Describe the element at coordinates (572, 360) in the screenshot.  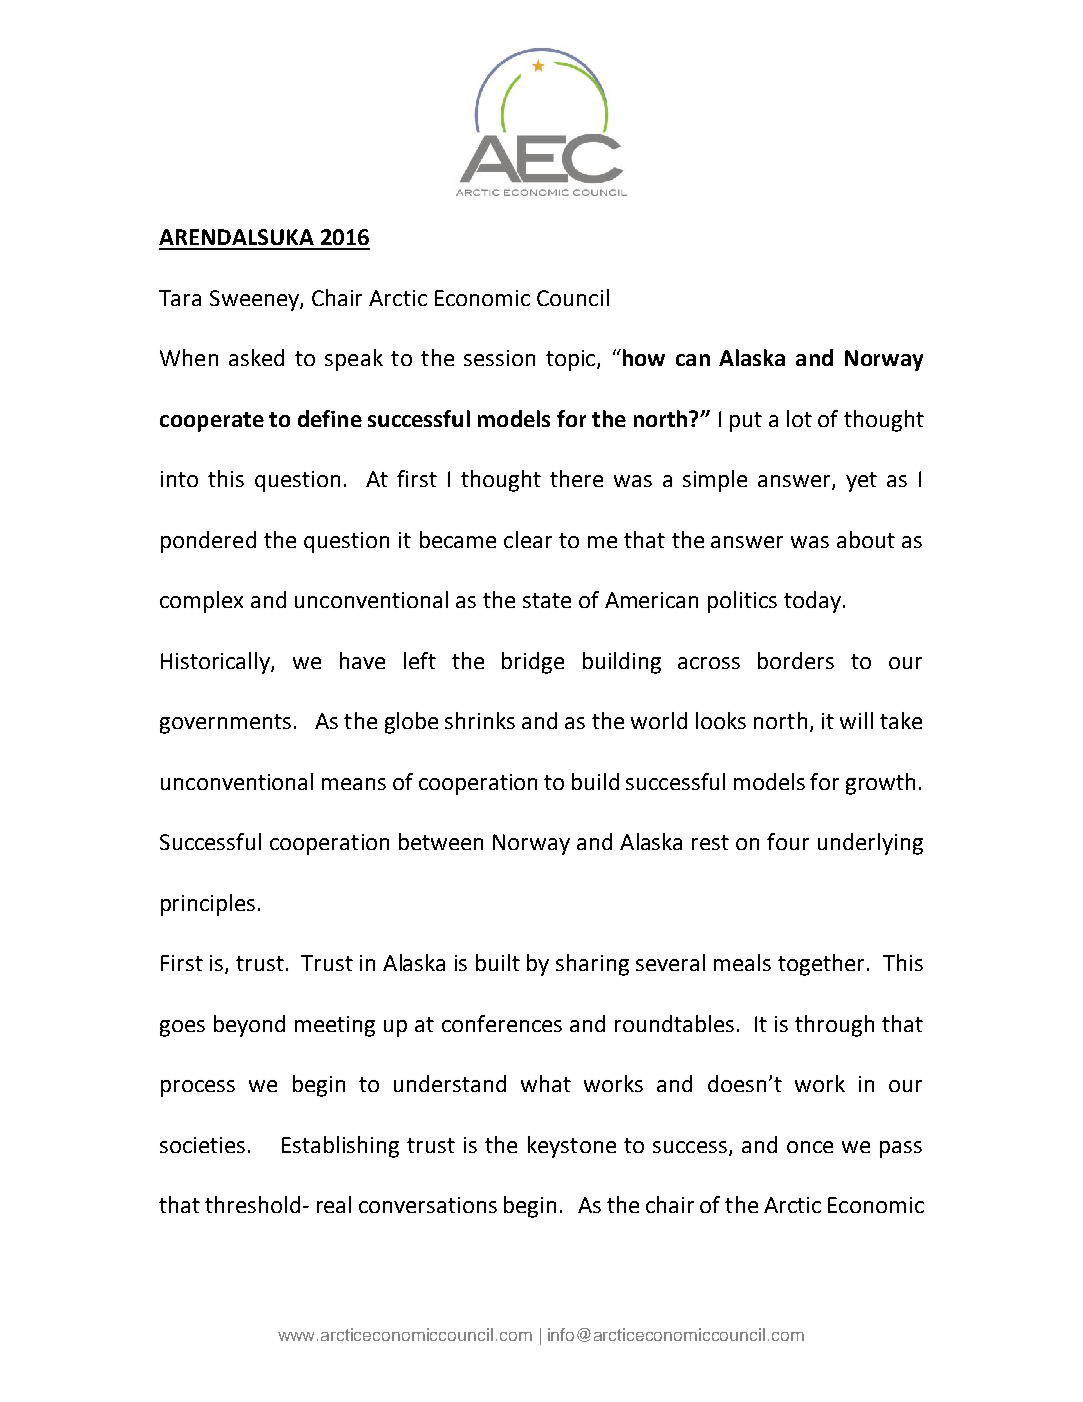
I see `topic` at that location.
